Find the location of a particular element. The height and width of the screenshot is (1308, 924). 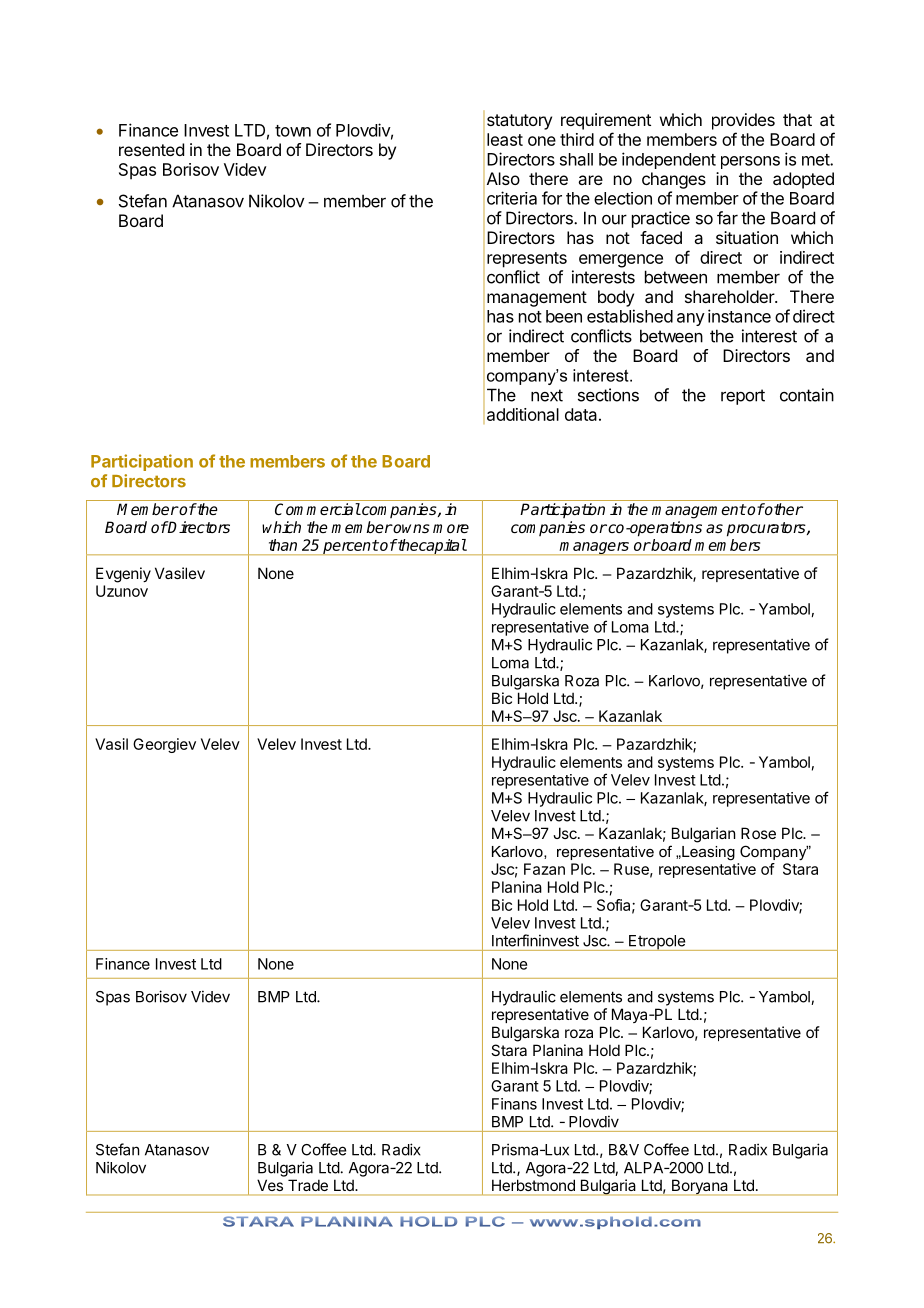

more is located at coordinates (451, 528).
